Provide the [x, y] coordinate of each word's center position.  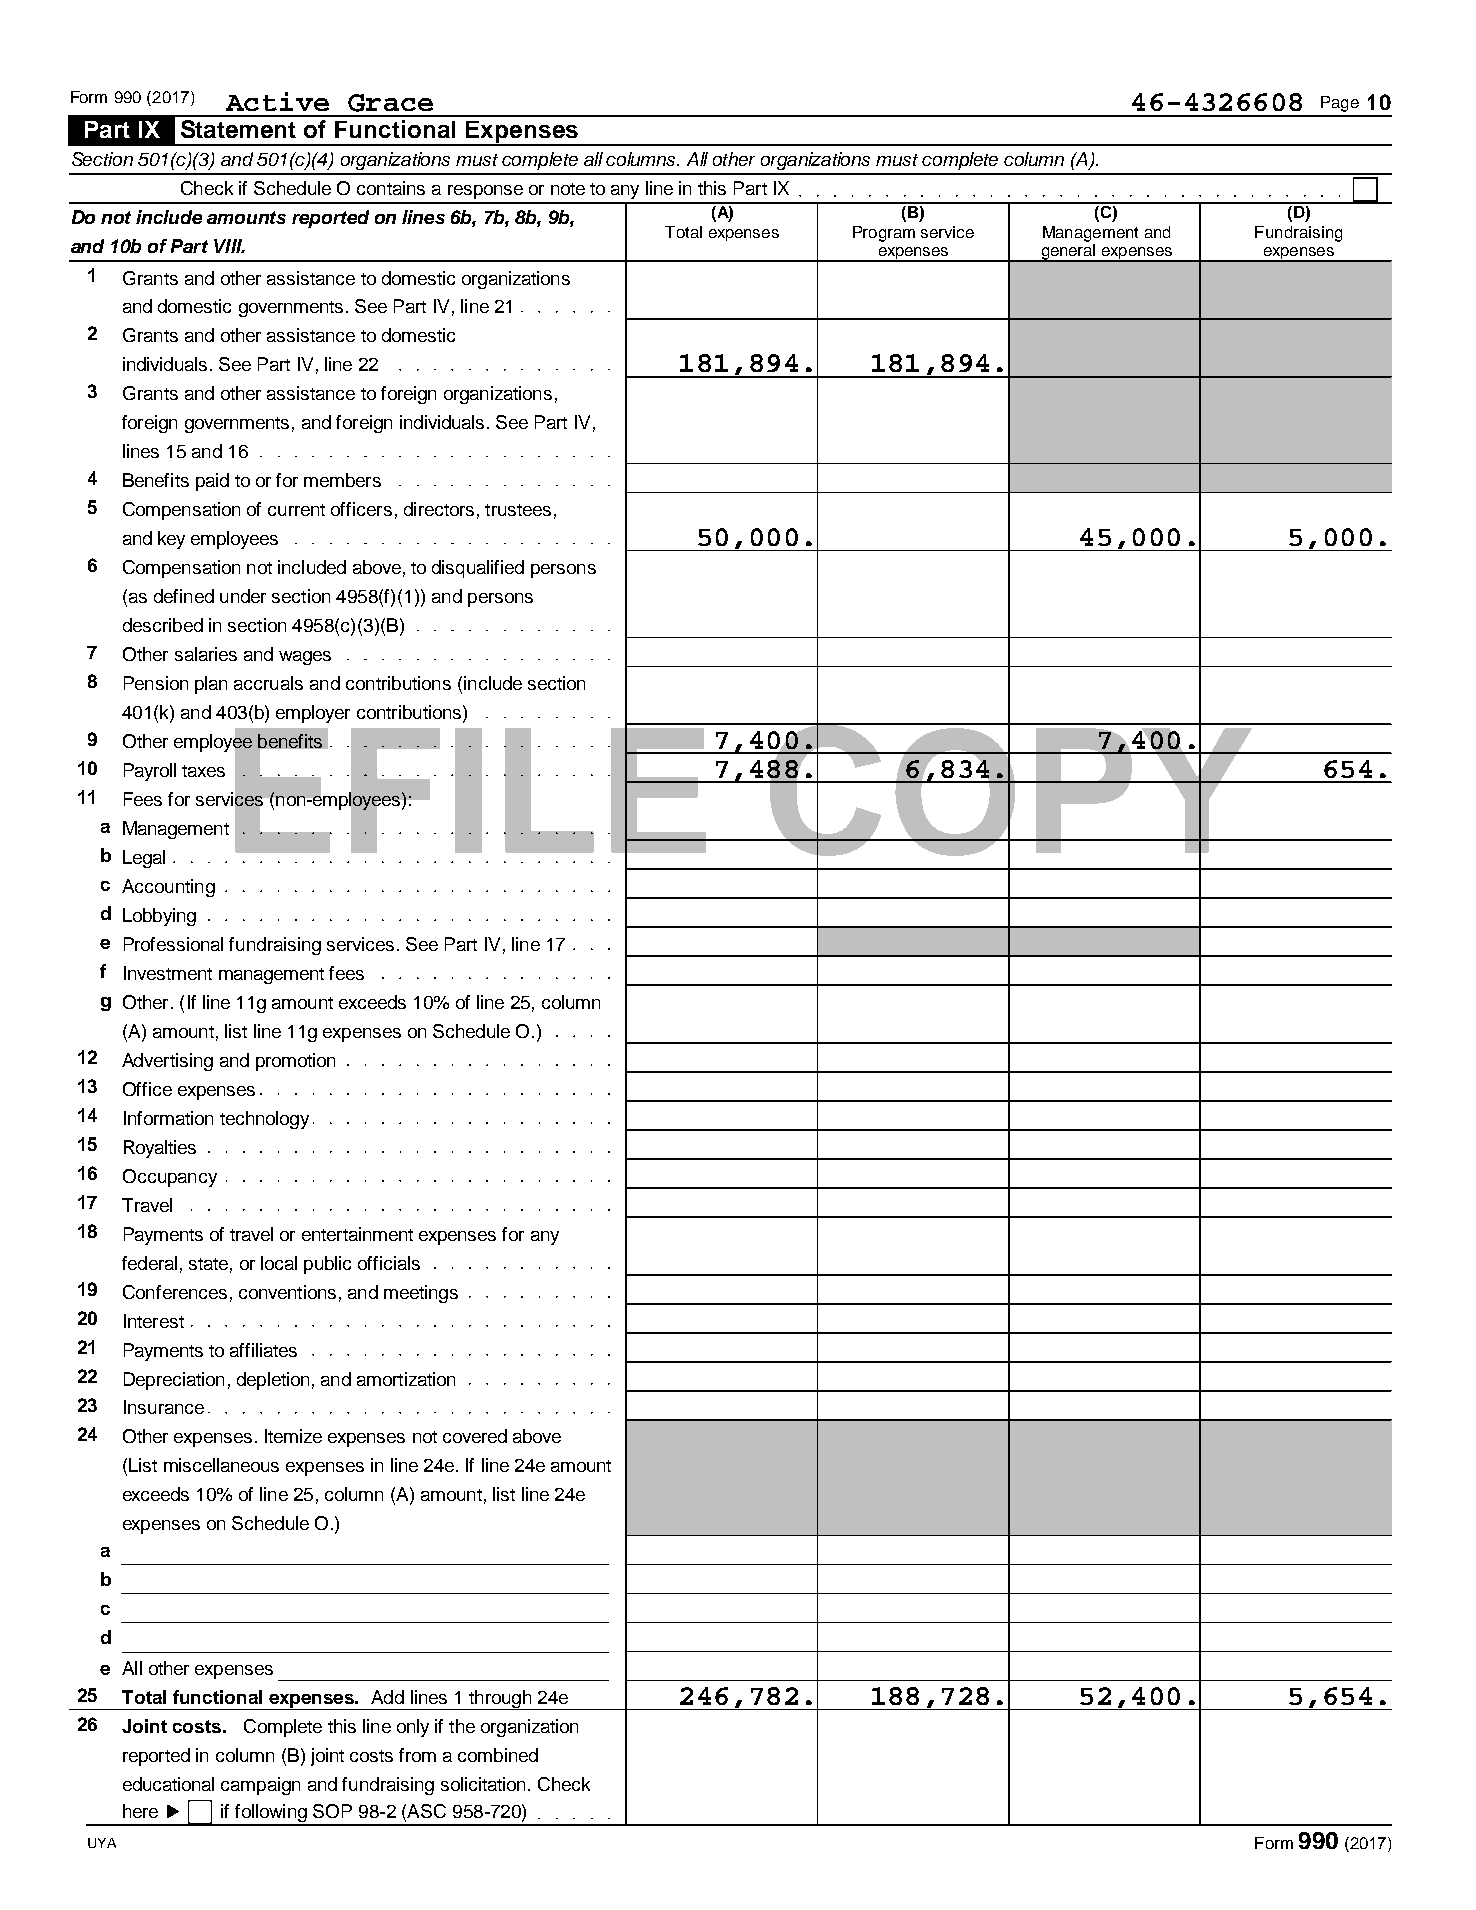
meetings [421, 1294]
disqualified [478, 569]
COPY [1011, 790]
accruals [268, 683]
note [568, 189]
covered [475, 1436]
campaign [260, 1786]
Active [277, 101]
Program [884, 234]
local [279, 1263]
